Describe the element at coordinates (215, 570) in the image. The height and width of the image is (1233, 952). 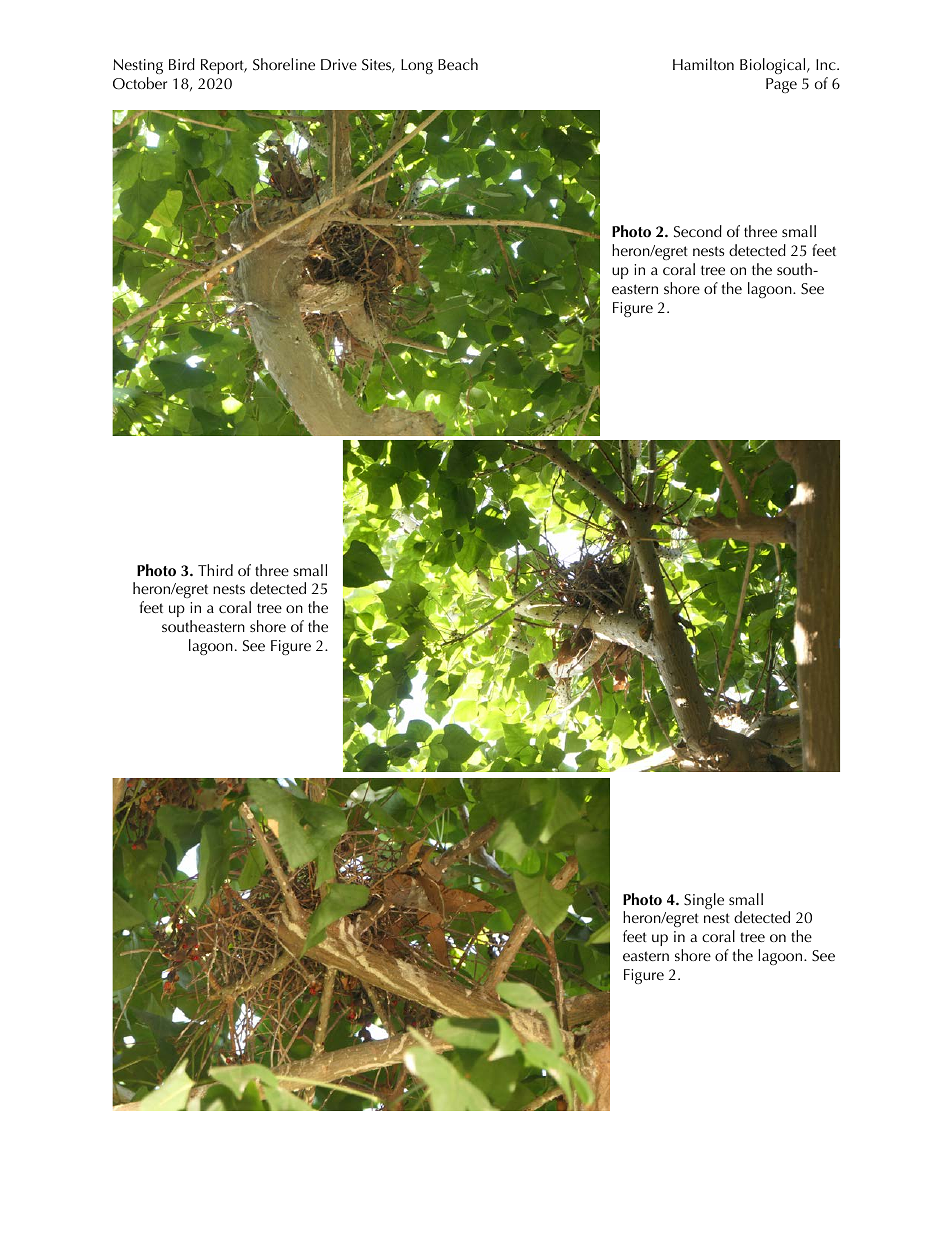
I see `Third` at that location.
